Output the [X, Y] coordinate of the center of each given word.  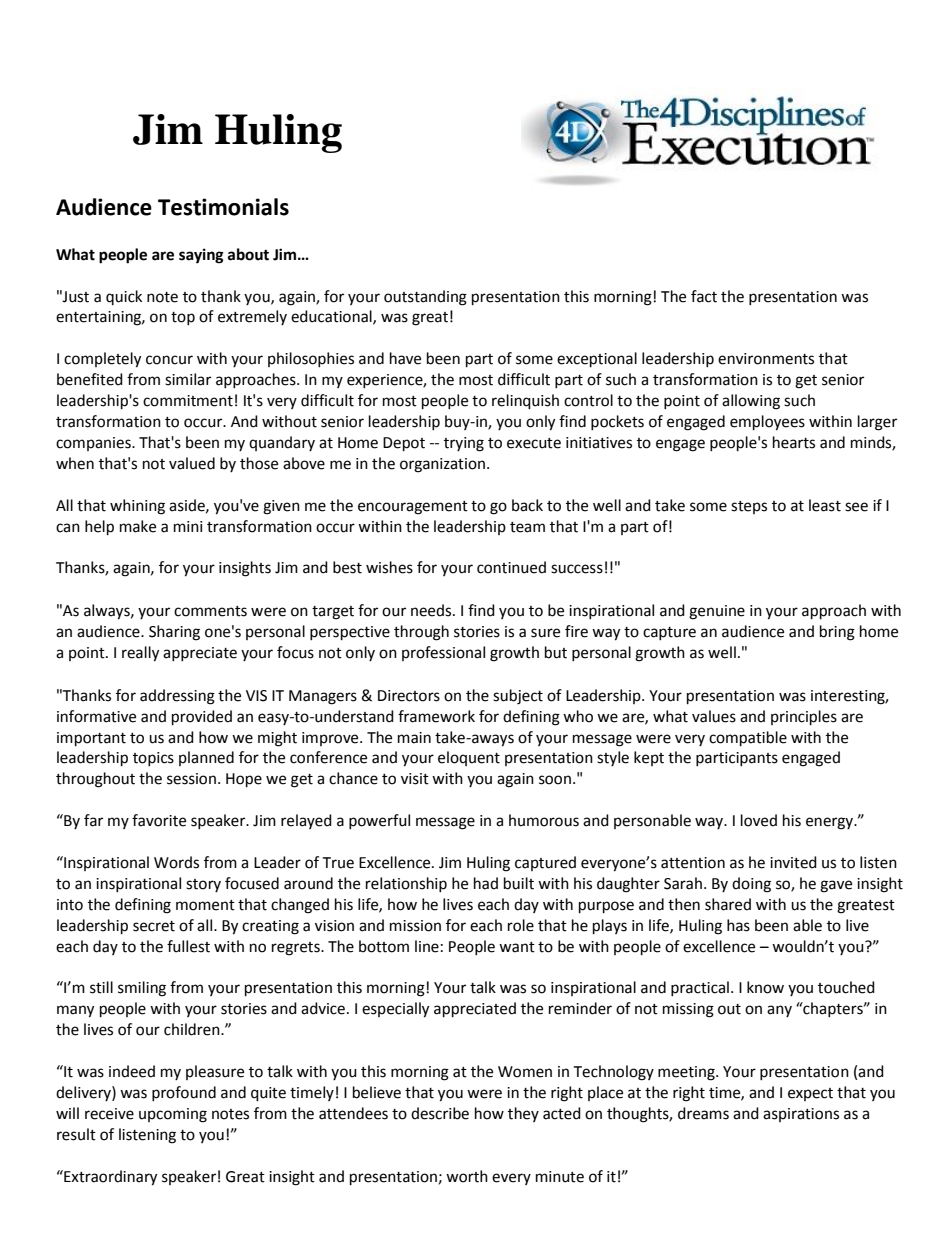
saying [201, 256]
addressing [177, 697]
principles [804, 718]
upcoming [173, 1115]
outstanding [425, 298]
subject [518, 697]
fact [704, 296]
